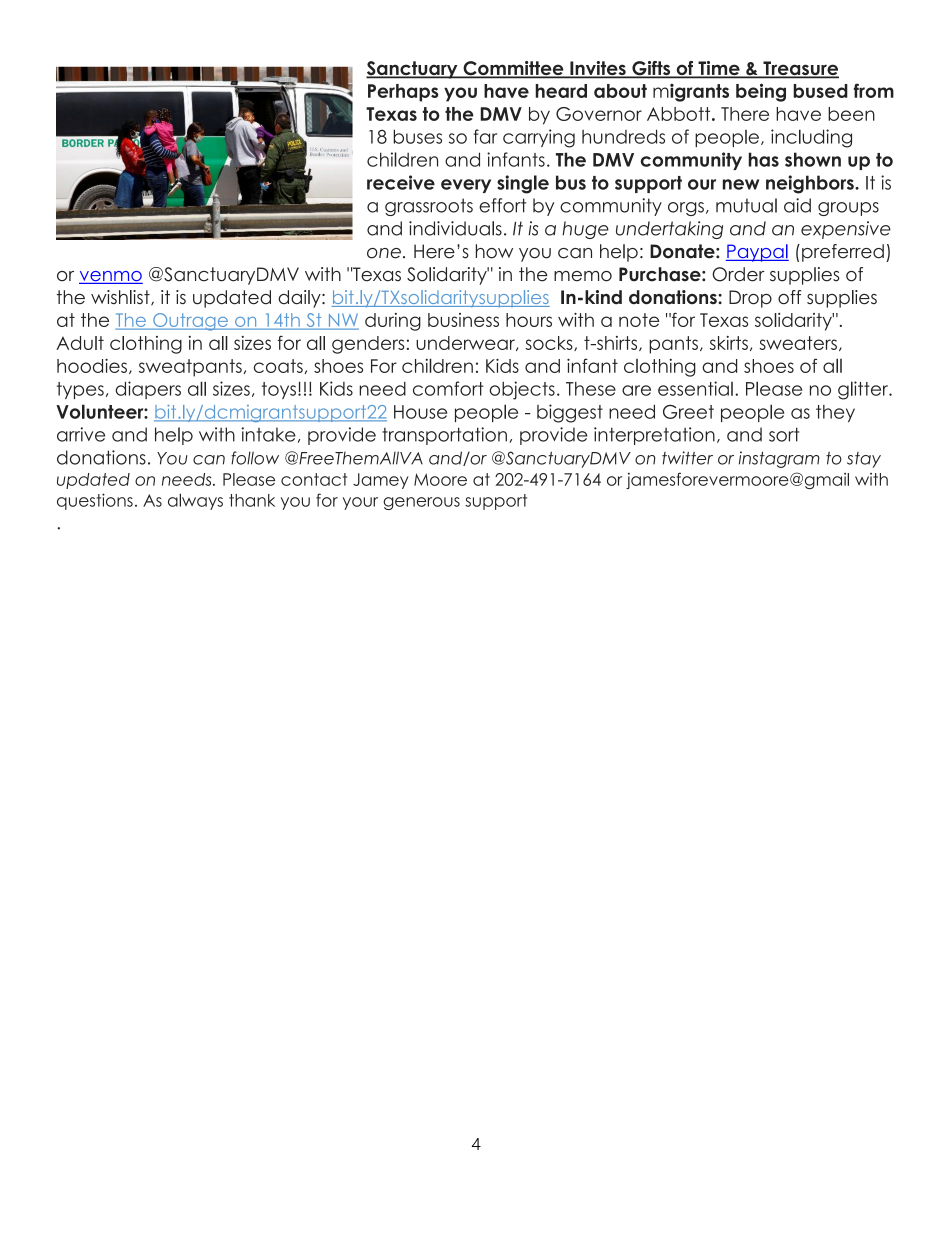  I want to click on being, so click(761, 92).
